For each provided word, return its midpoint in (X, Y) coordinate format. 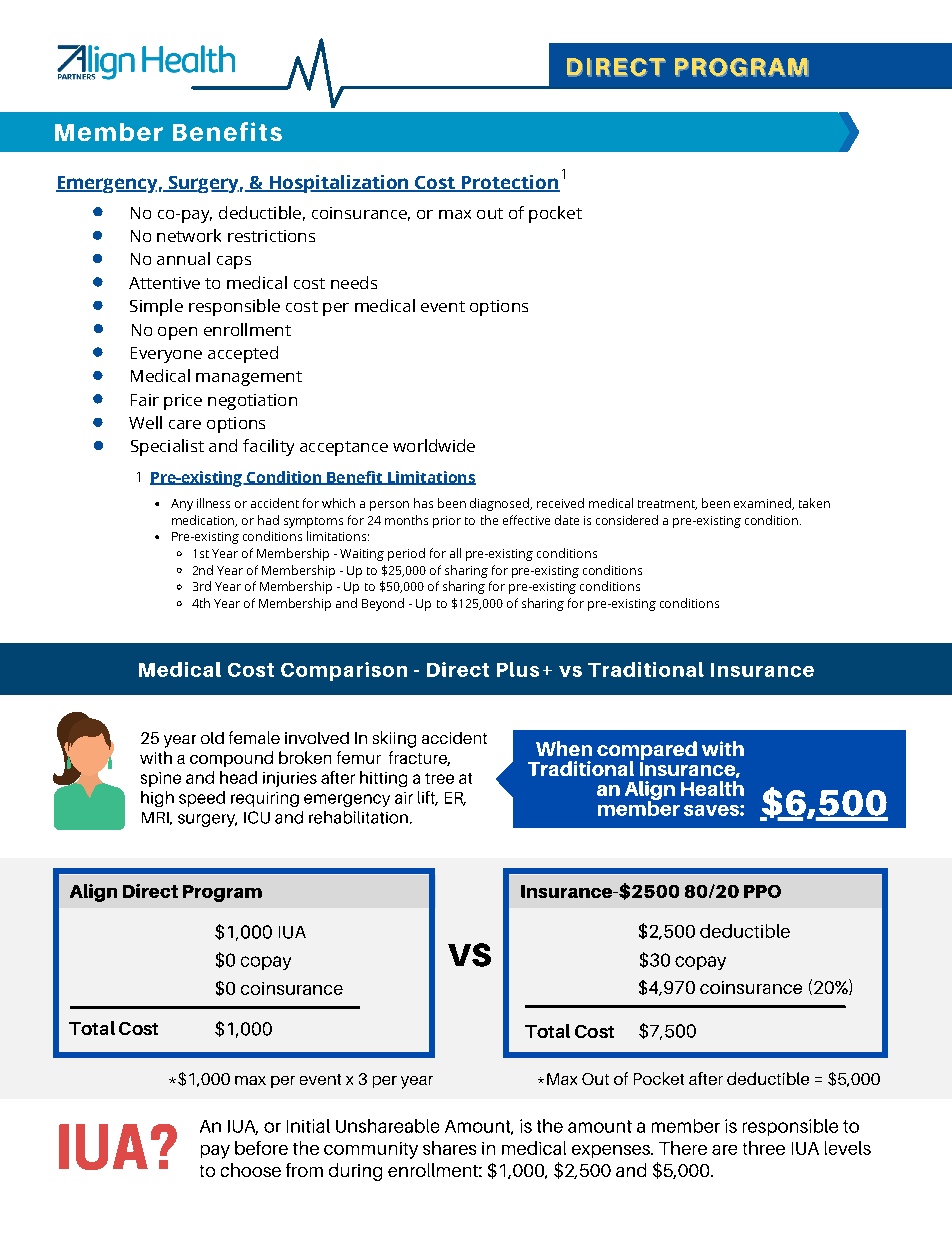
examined (763, 504)
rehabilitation (358, 817)
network (189, 235)
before (261, 1148)
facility (268, 447)
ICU (257, 817)
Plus (518, 669)
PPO (762, 891)
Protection (510, 183)
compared (647, 752)
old (212, 738)
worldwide (434, 445)
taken (814, 503)
